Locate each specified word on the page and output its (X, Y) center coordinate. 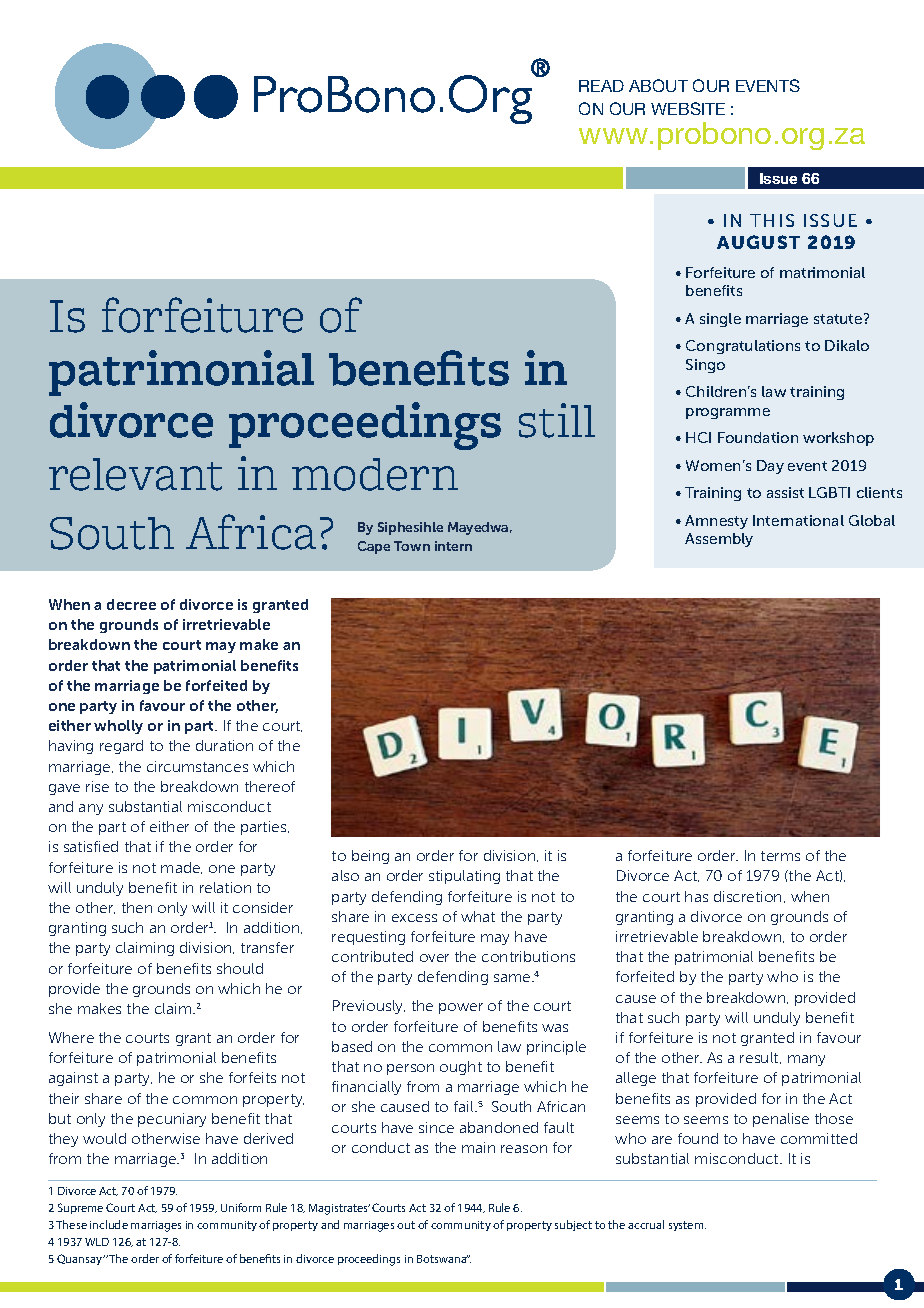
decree (131, 604)
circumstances (197, 766)
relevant (135, 474)
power (461, 1008)
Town (412, 546)
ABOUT (658, 85)
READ (601, 86)
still (557, 420)
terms (780, 856)
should (240, 968)
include (109, 1224)
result (760, 1058)
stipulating (464, 877)
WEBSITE (688, 108)
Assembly (719, 540)
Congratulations (743, 347)
